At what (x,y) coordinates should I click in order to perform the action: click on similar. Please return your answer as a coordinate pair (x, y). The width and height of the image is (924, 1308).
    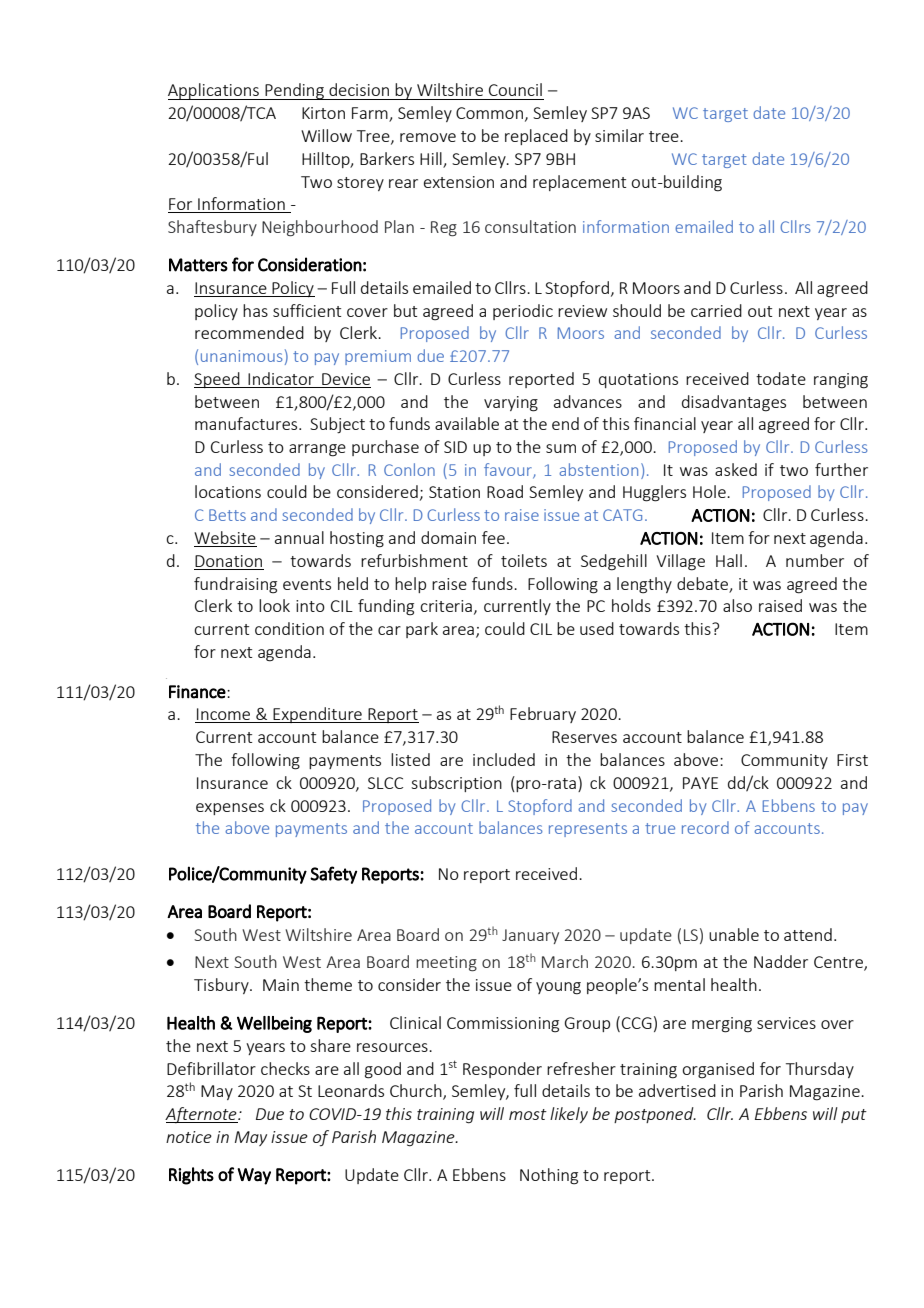
    Looking at the image, I should click on (619, 135).
